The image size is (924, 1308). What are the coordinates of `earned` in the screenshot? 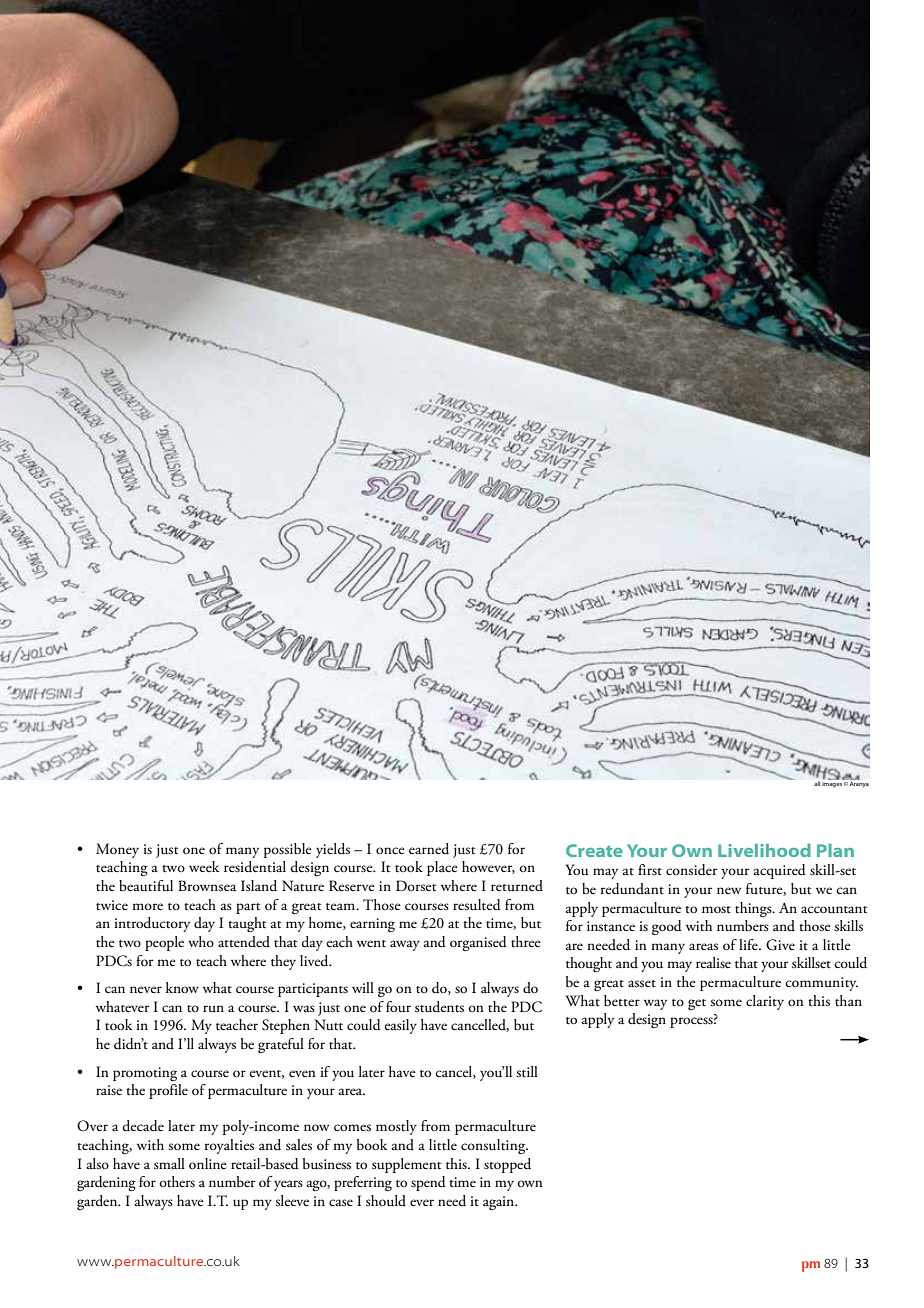 It's located at (429, 849).
